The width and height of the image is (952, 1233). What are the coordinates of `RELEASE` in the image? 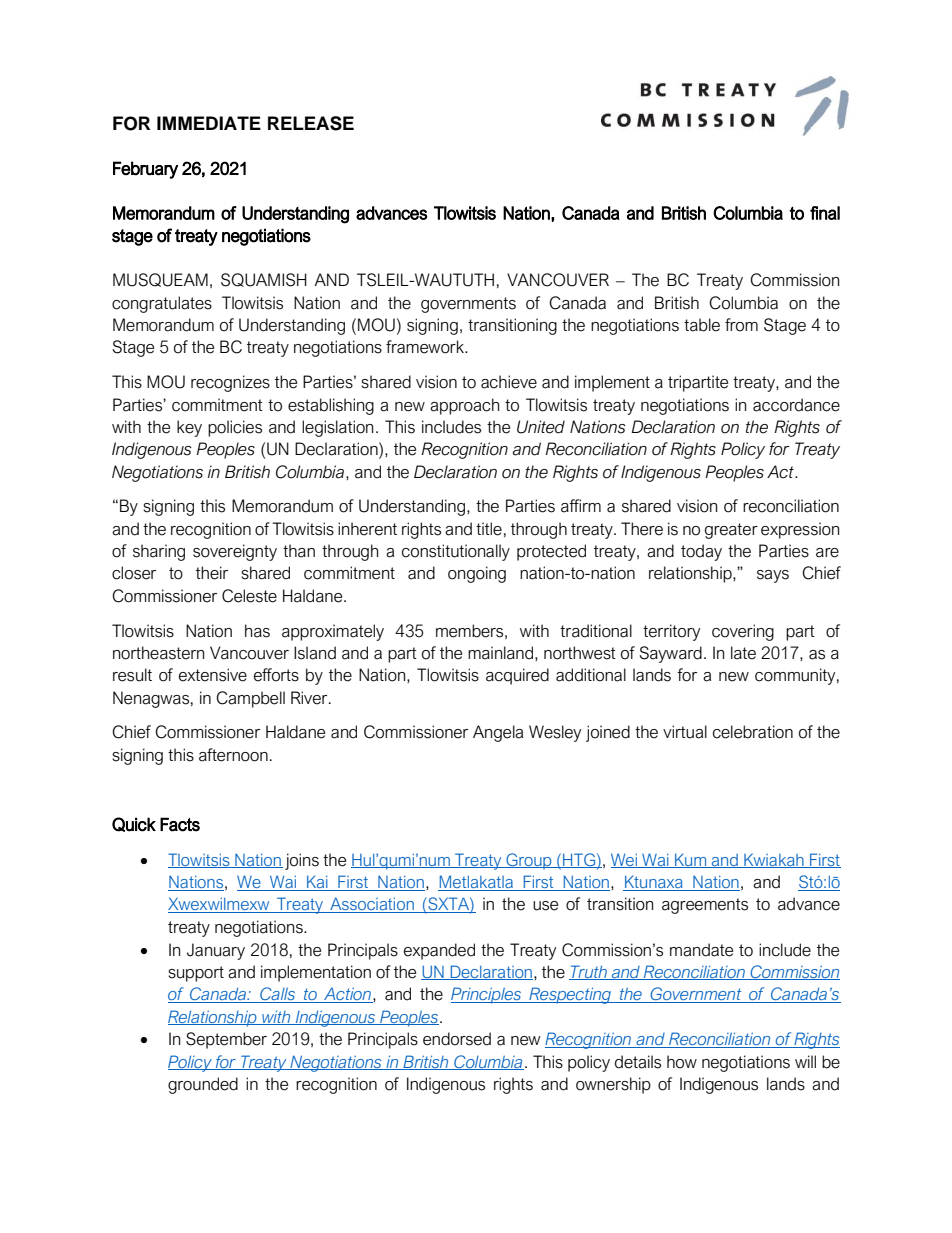 It's located at (311, 123).
